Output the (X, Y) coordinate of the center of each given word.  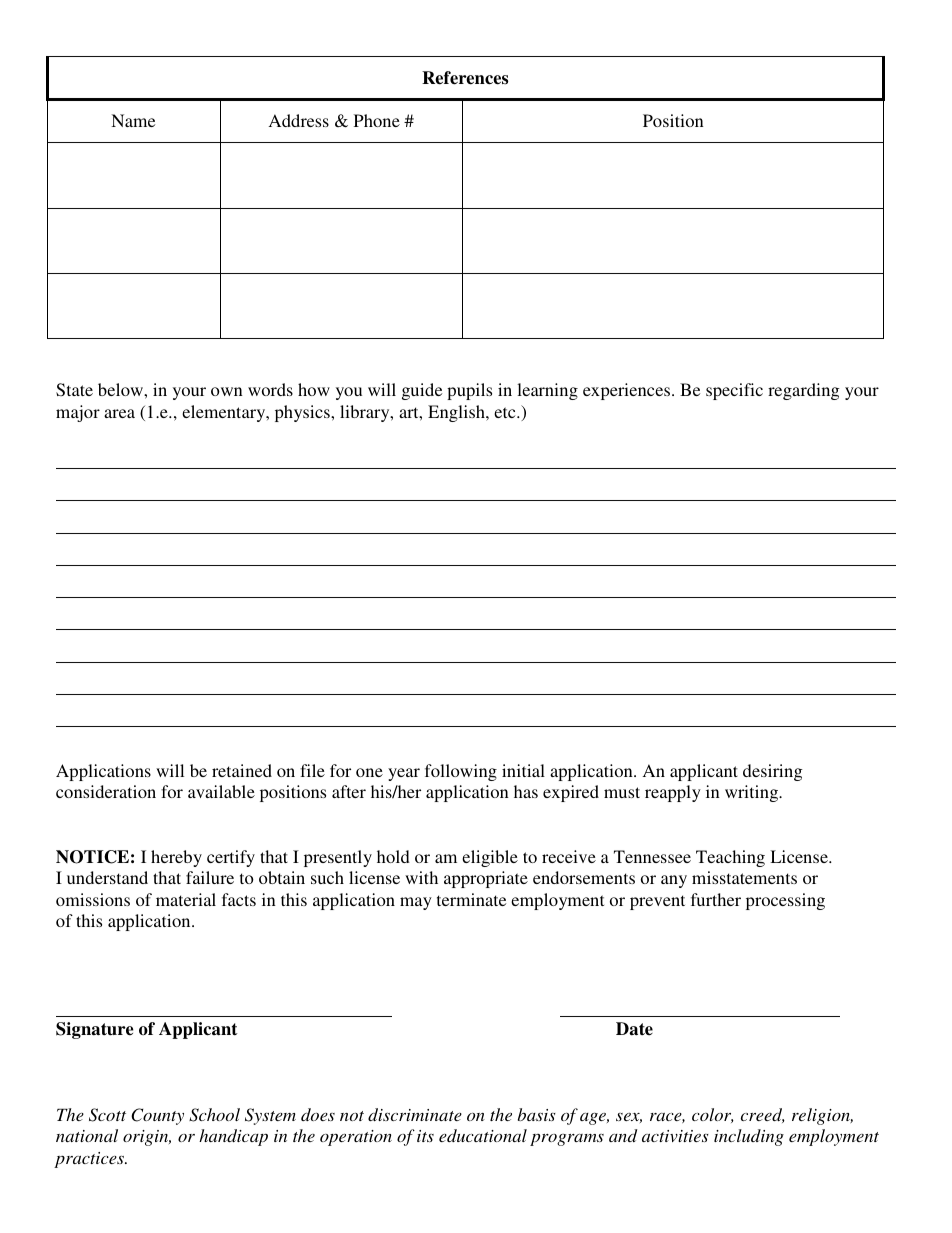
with (421, 877)
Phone (377, 120)
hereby (176, 858)
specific (734, 391)
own (227, 391)
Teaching (730, 858)
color (713, 1115)
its (425, 1136)
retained (242, 770)
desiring (772, 772)
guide (422, 391)
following (461, 772)
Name (133, 120)
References (465, 78)
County (157, 1116)
